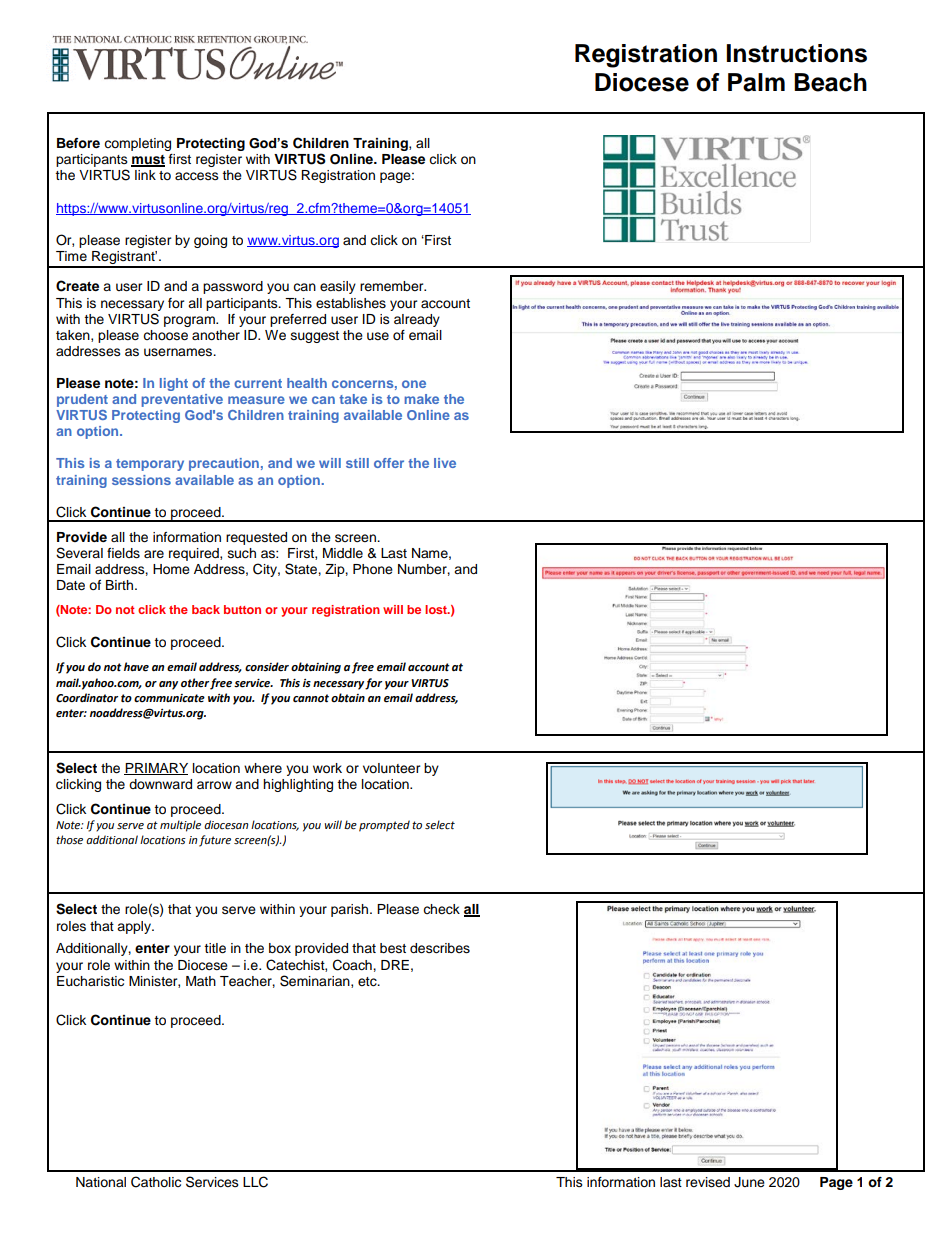  What do you see at coordinates (135, 927) in the document?
I see `apply` at bounding box center [135, 927].
